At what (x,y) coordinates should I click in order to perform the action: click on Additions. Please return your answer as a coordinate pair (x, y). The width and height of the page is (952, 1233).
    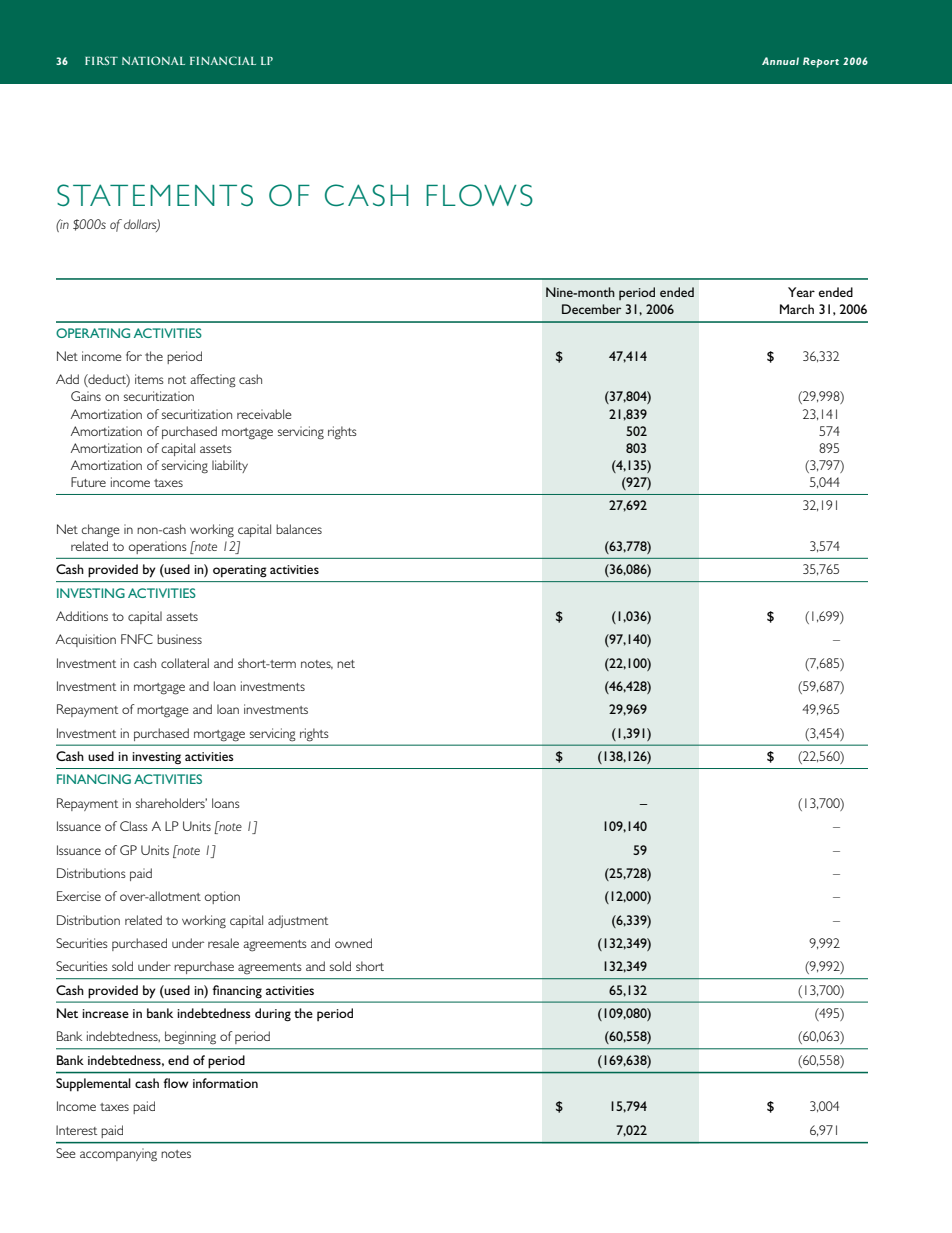
    Looking at the image, I should click on (82, 616).
